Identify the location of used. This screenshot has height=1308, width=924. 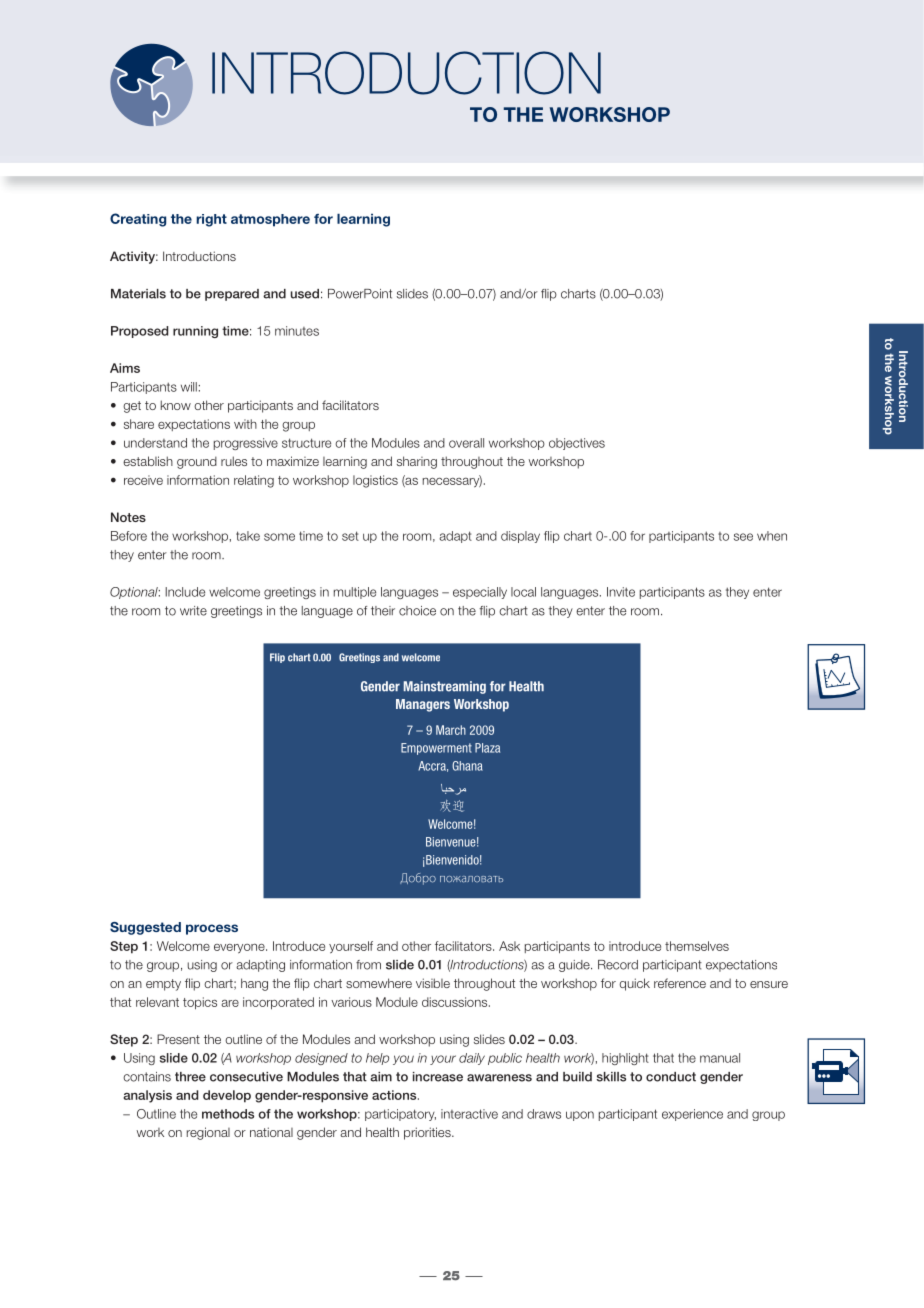
(305, 294).
